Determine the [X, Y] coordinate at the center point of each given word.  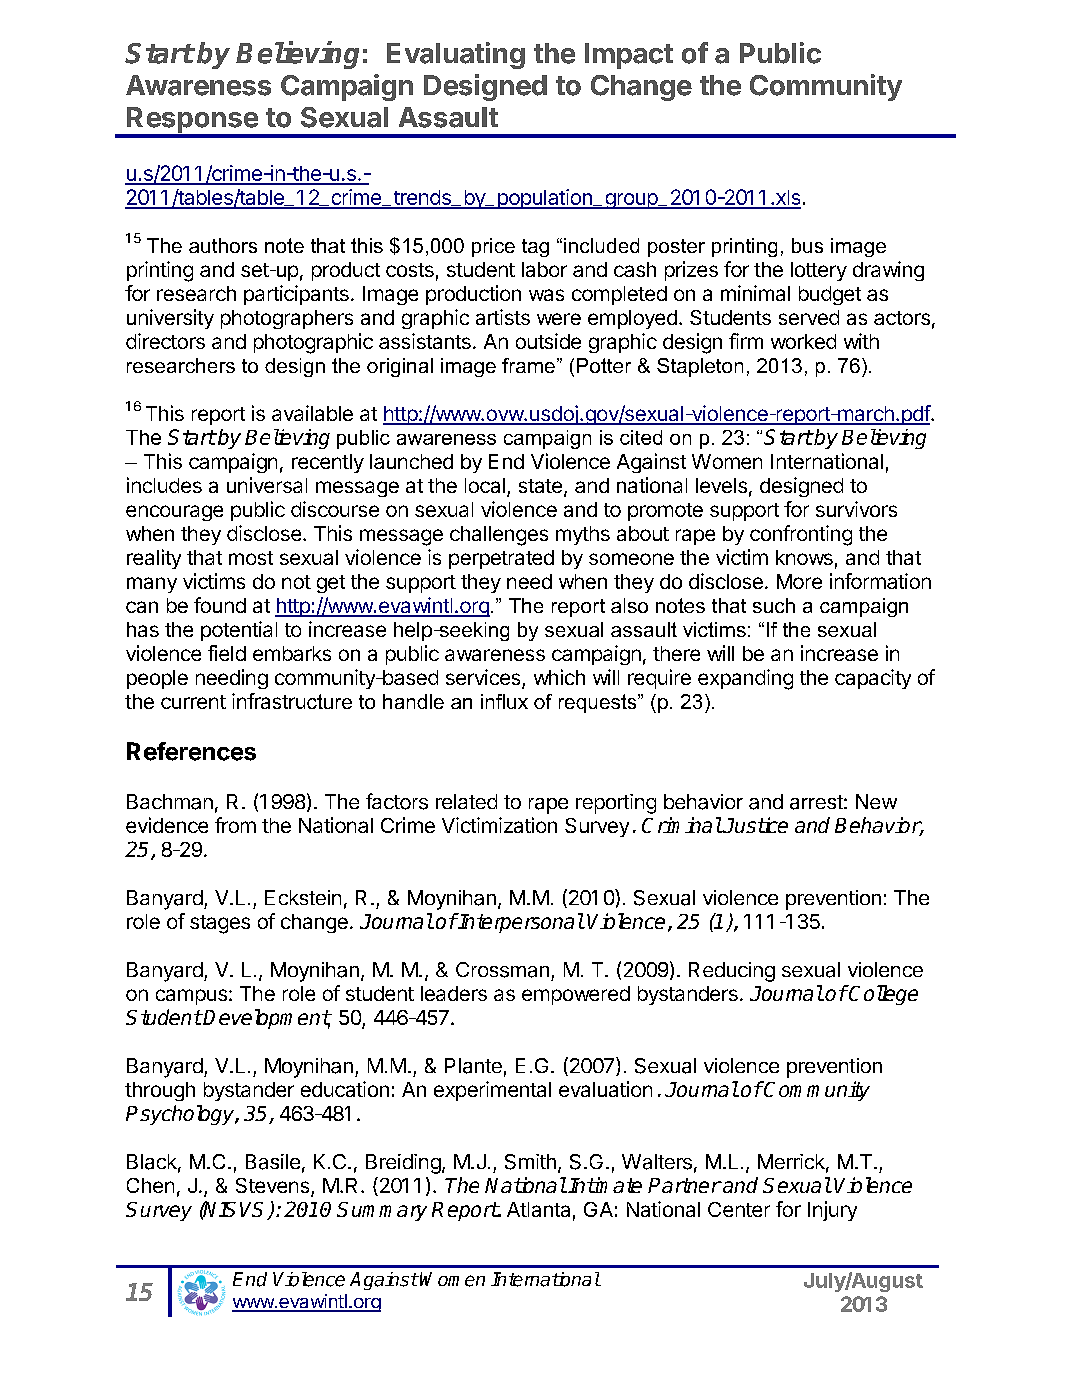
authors [223, 245]
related [466, 801]
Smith [530, 1162]
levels [721, 485]
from [235, 825]
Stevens [274, 1187]
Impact [629, 56]
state [540, 486]
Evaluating [456, 55]
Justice [755, 825]
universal [267, 485]
